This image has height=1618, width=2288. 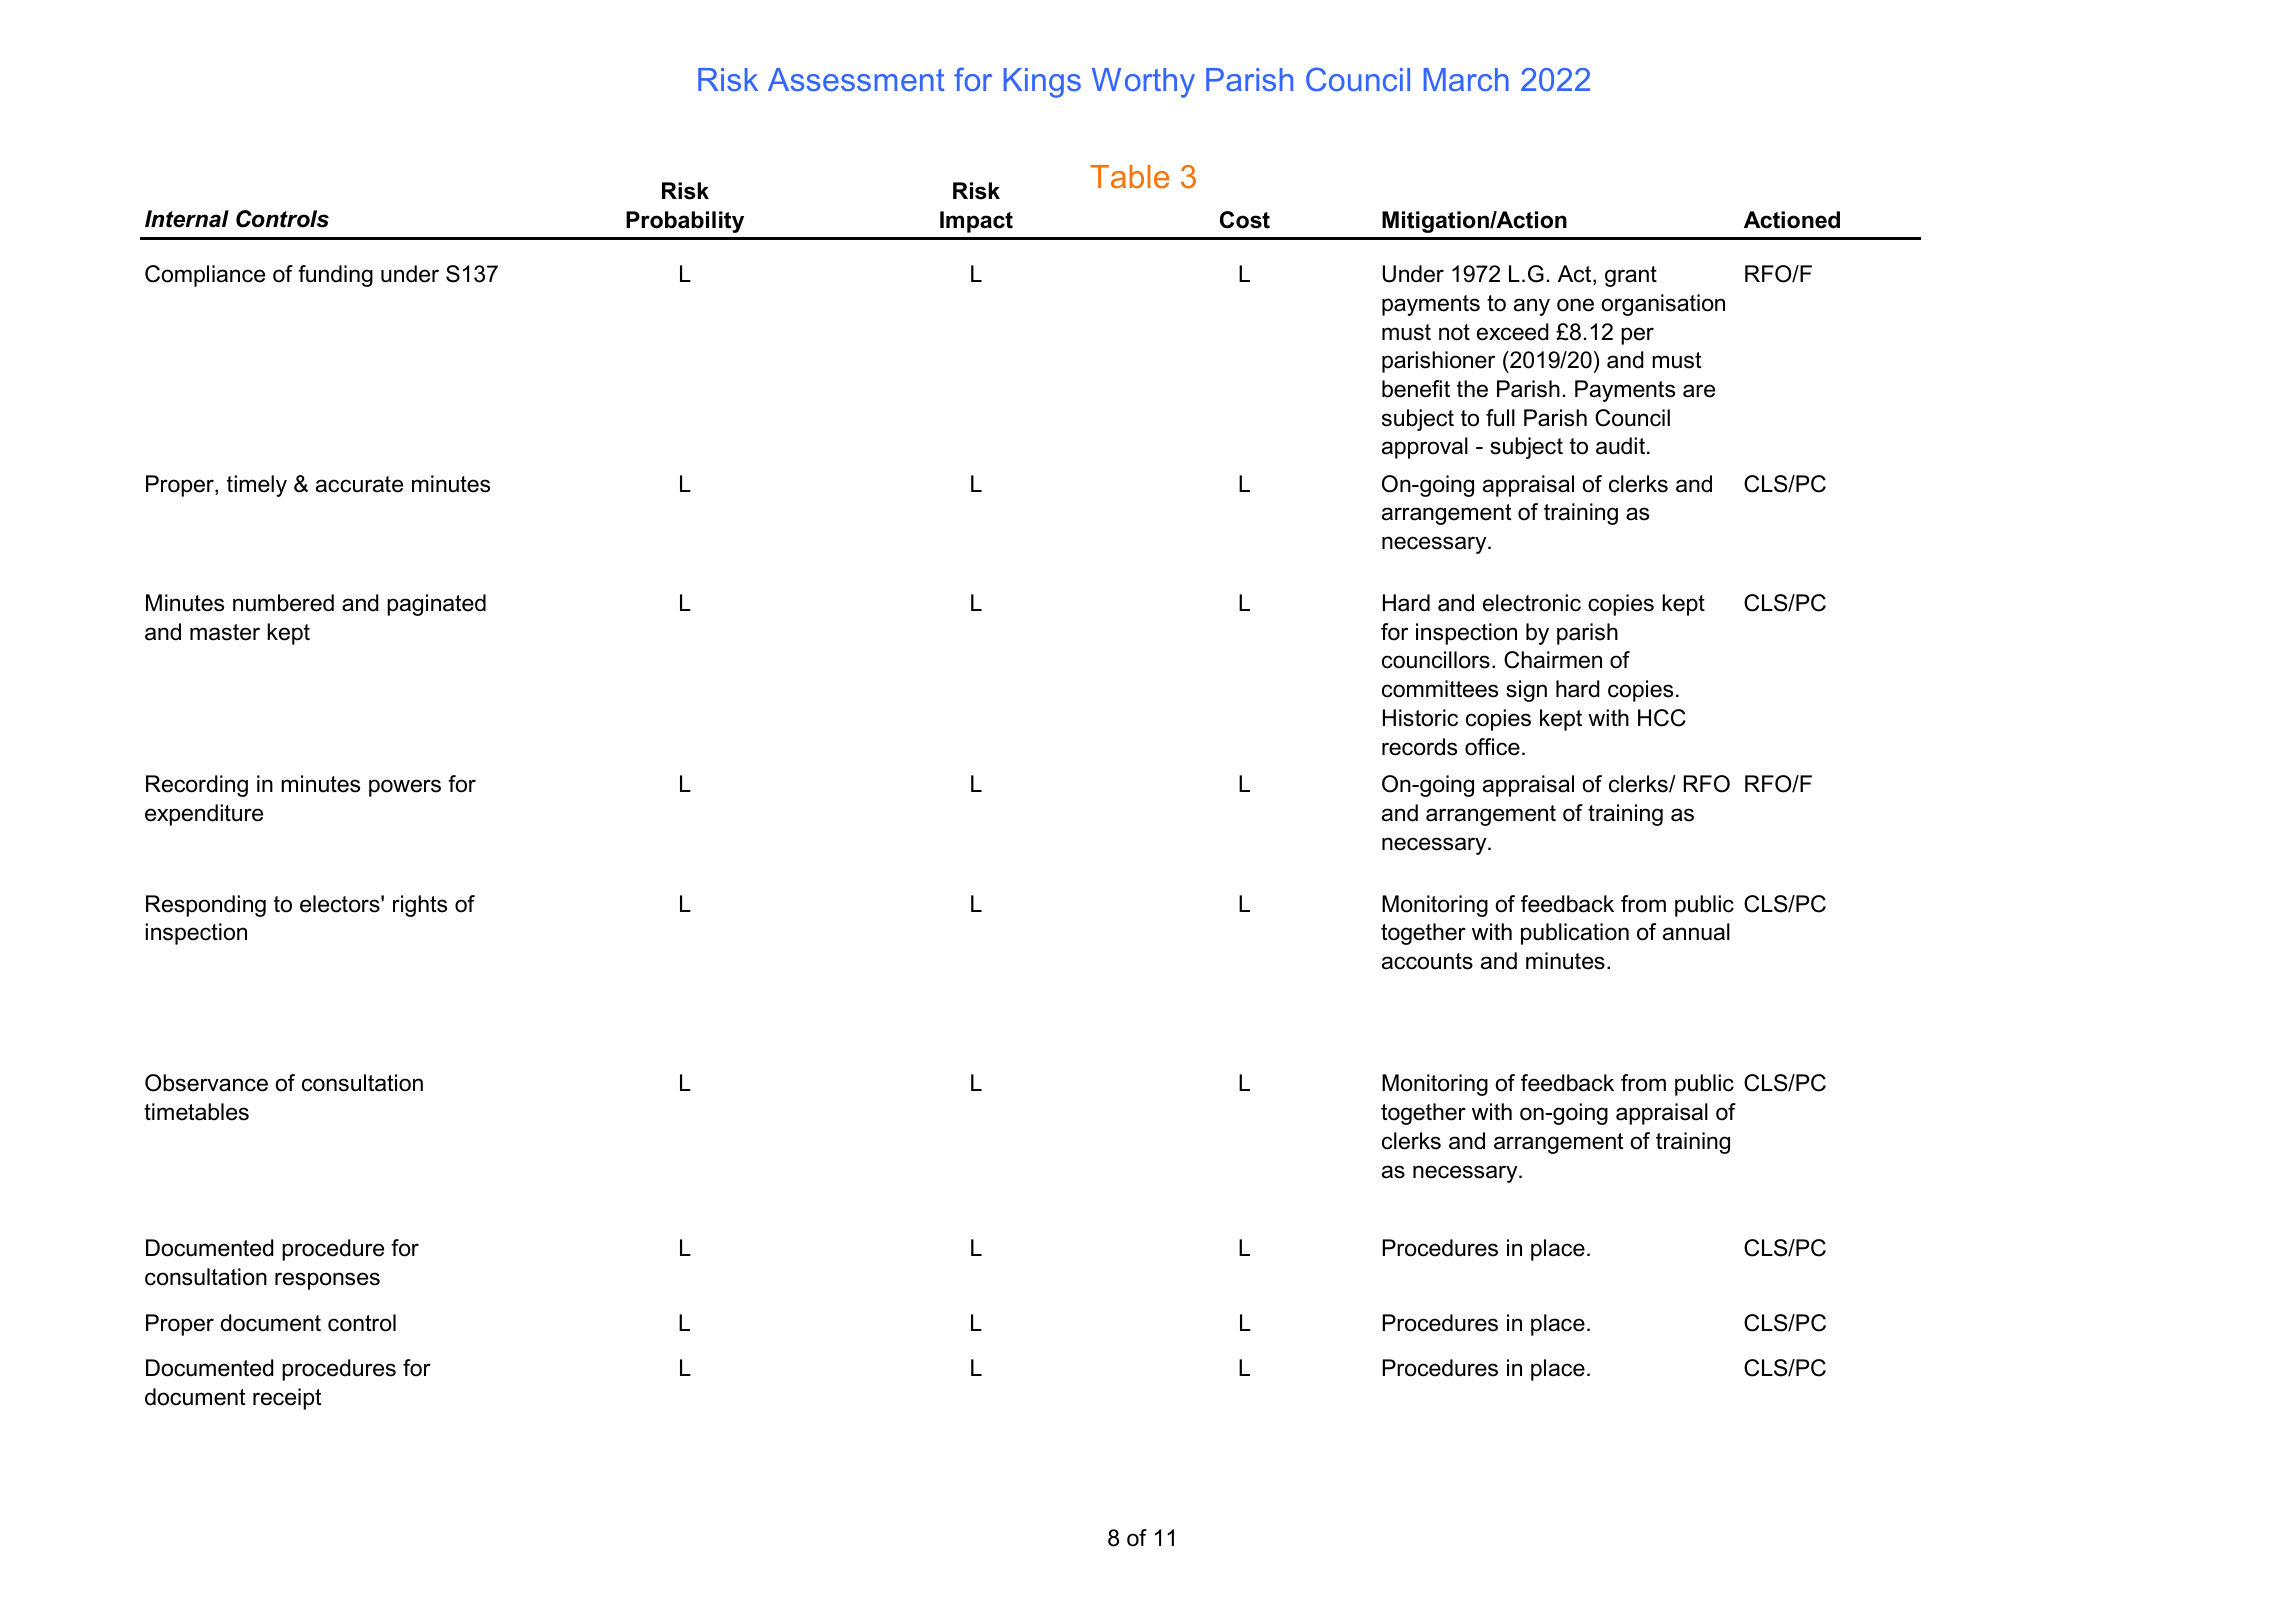 What do you see at coordinates (856, 79) in the image?
I see `Assessment` at bounding box center [856, 79].
